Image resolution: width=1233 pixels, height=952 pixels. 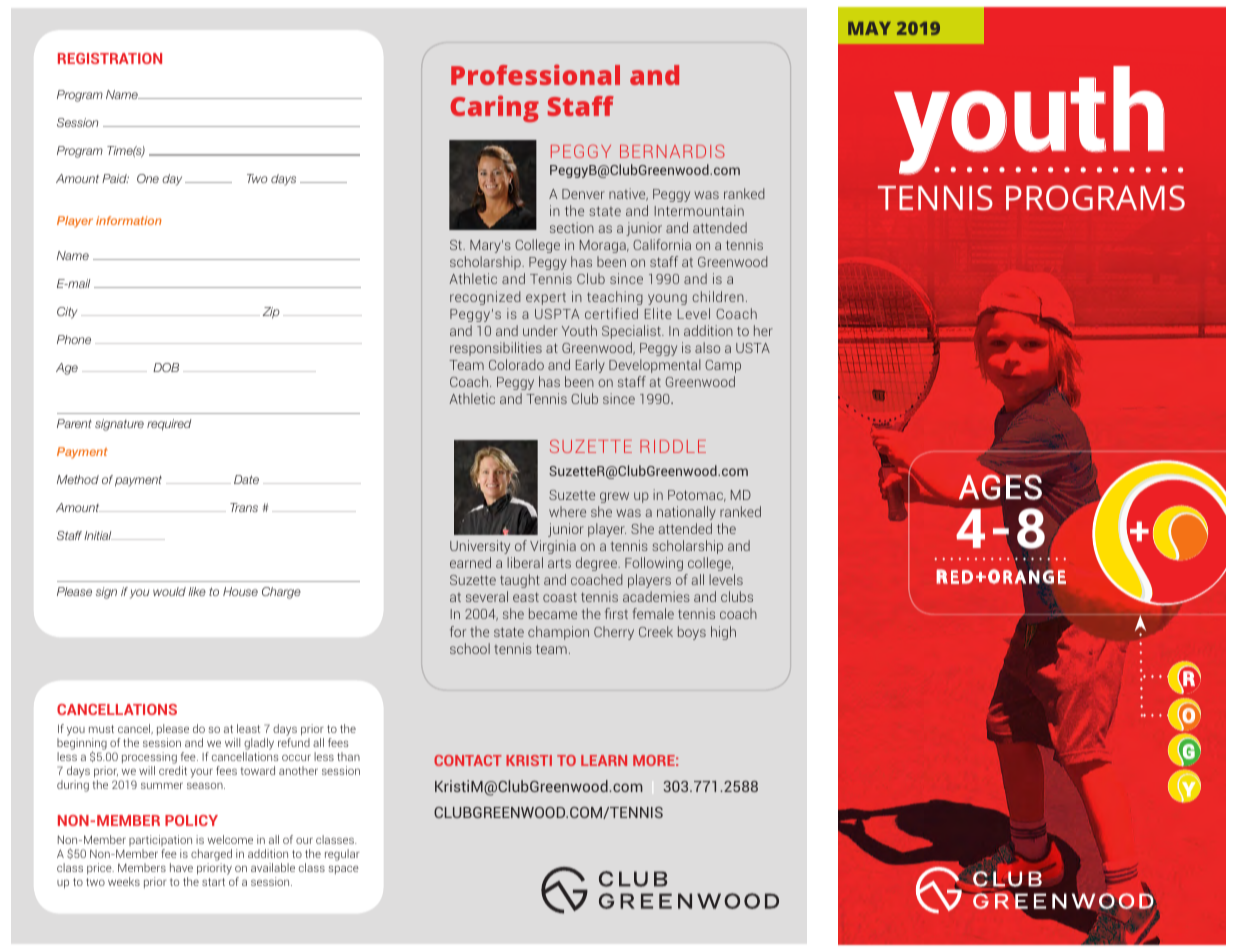 What do you see at coordinates (614, 497) in the screenshot?
I see `grew` at bounding box center [614, 497].
